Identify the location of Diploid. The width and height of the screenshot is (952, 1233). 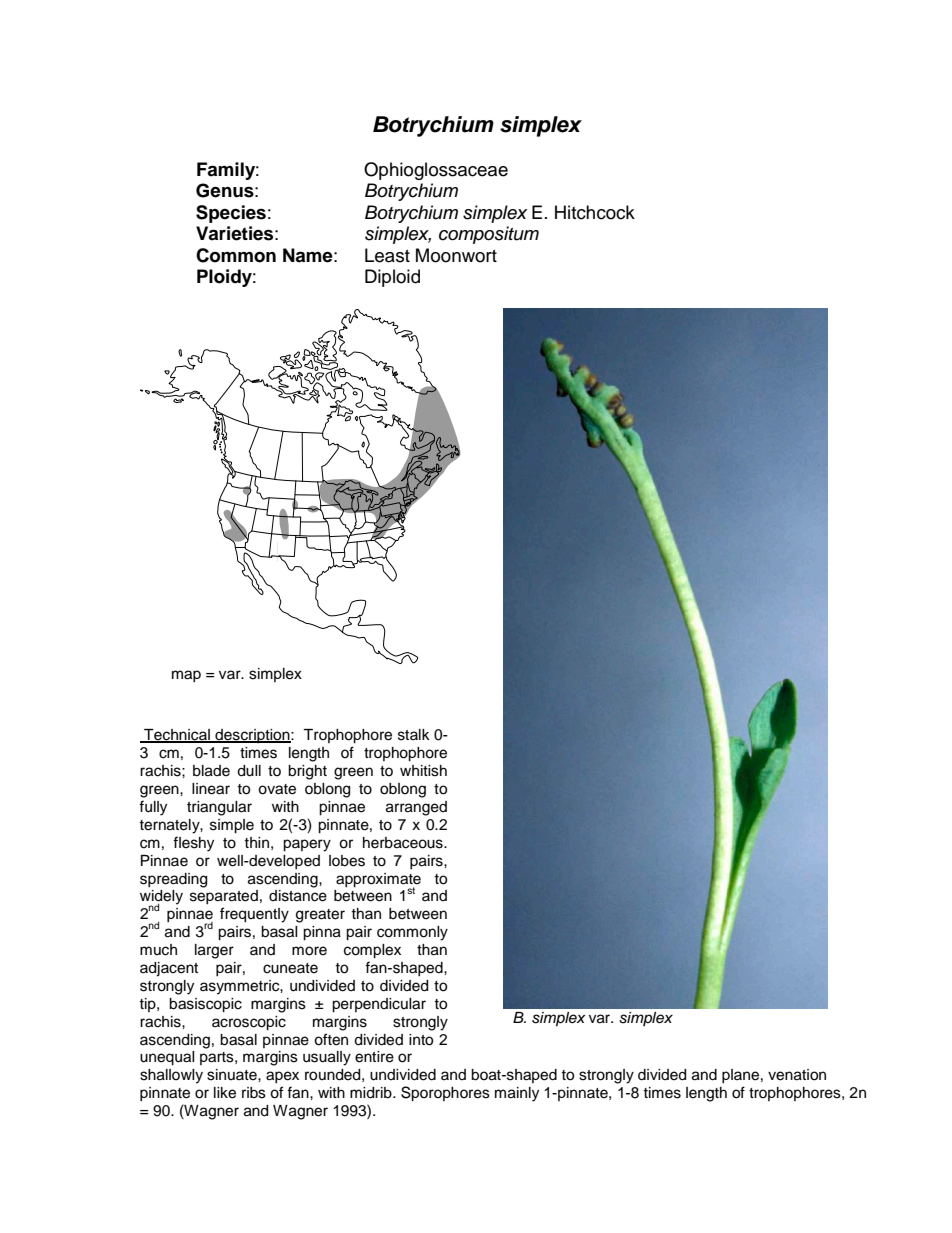
(392, 278).
